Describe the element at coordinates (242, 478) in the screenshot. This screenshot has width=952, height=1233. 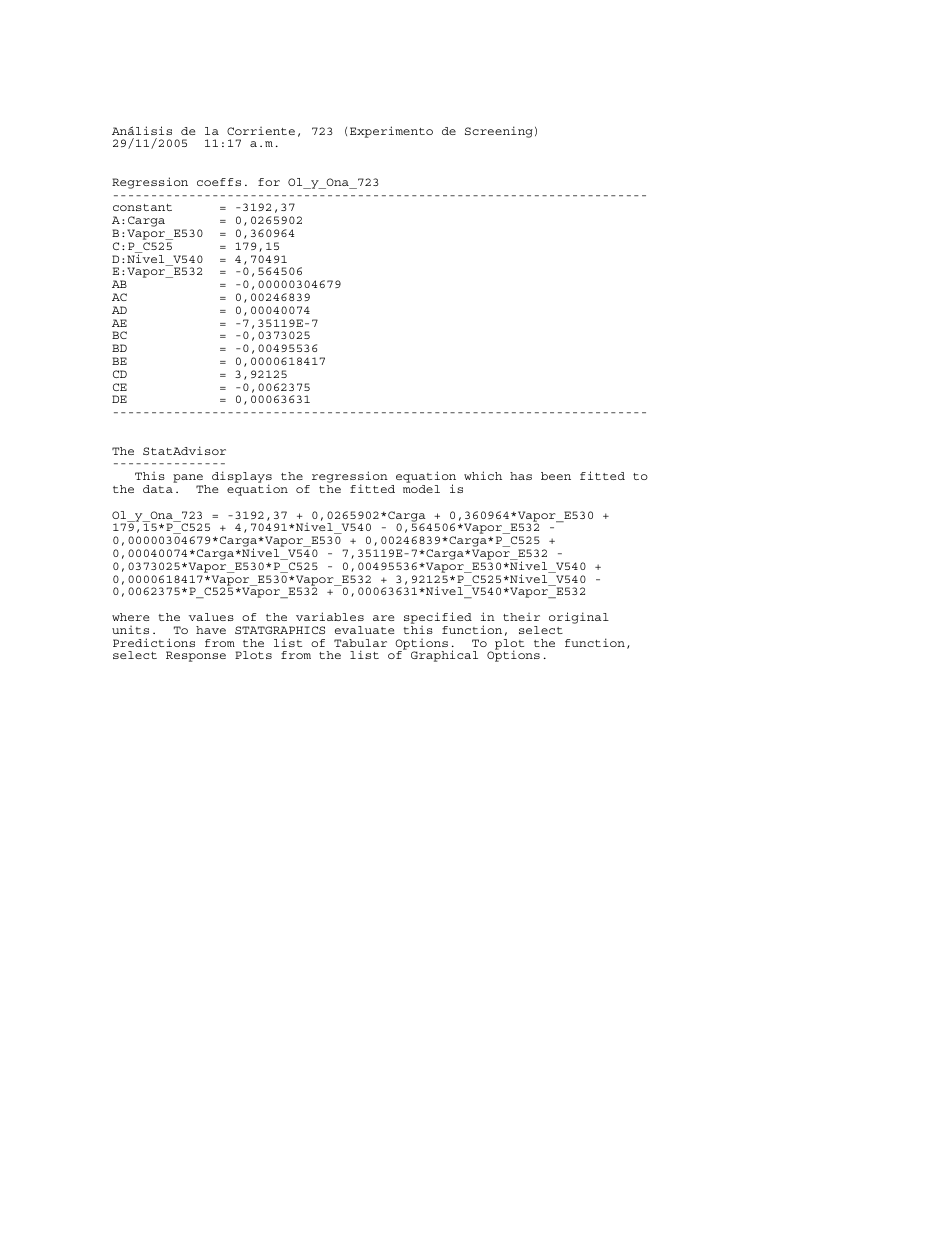
I see `displays` at that location.
